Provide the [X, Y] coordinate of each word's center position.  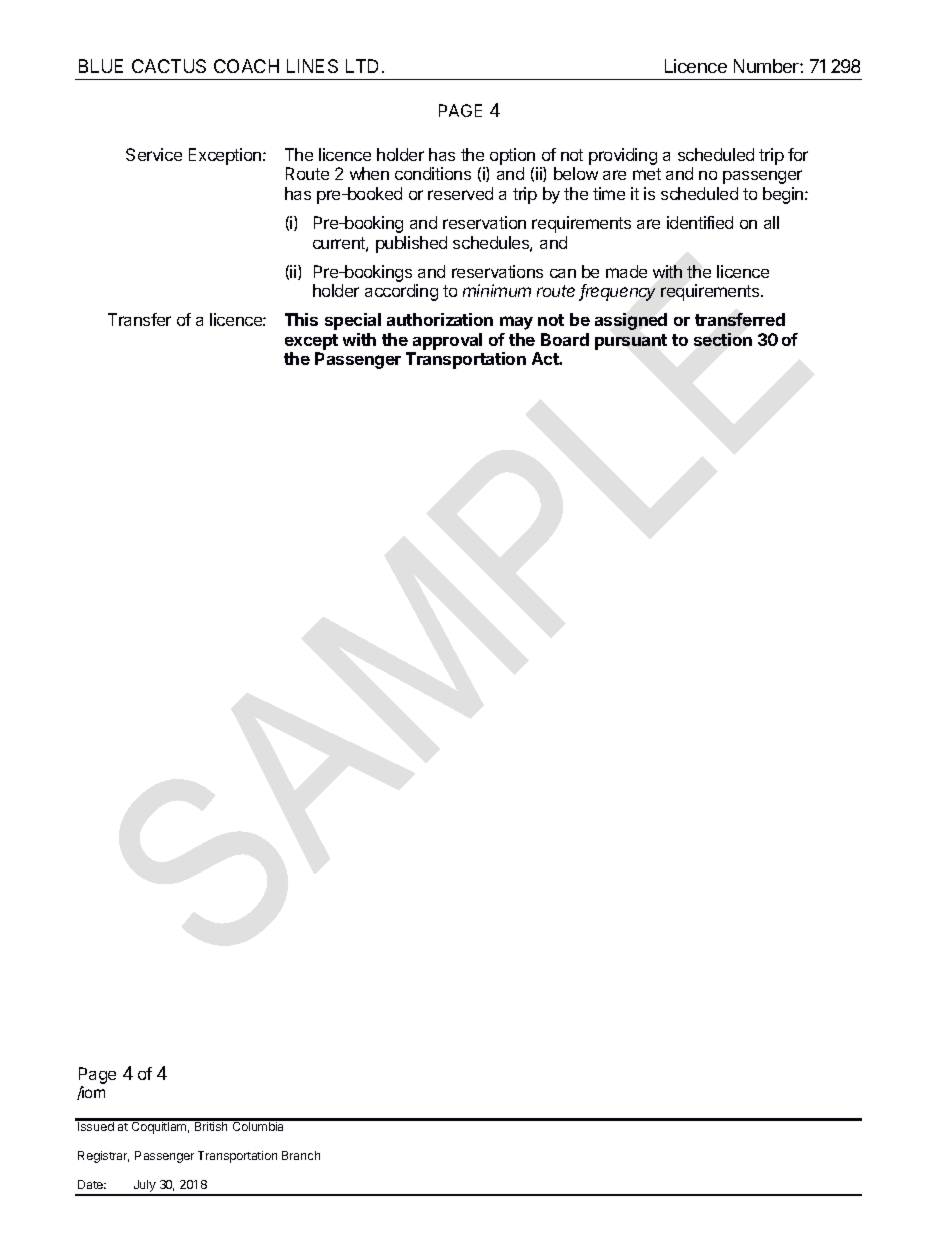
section [723, 339]
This [301, 319]
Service [154, 154]
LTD [362, 66]
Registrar [103, 1157]
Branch [301, 1155]
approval [447, 341]
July [144, 1187]
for [798, 154]
